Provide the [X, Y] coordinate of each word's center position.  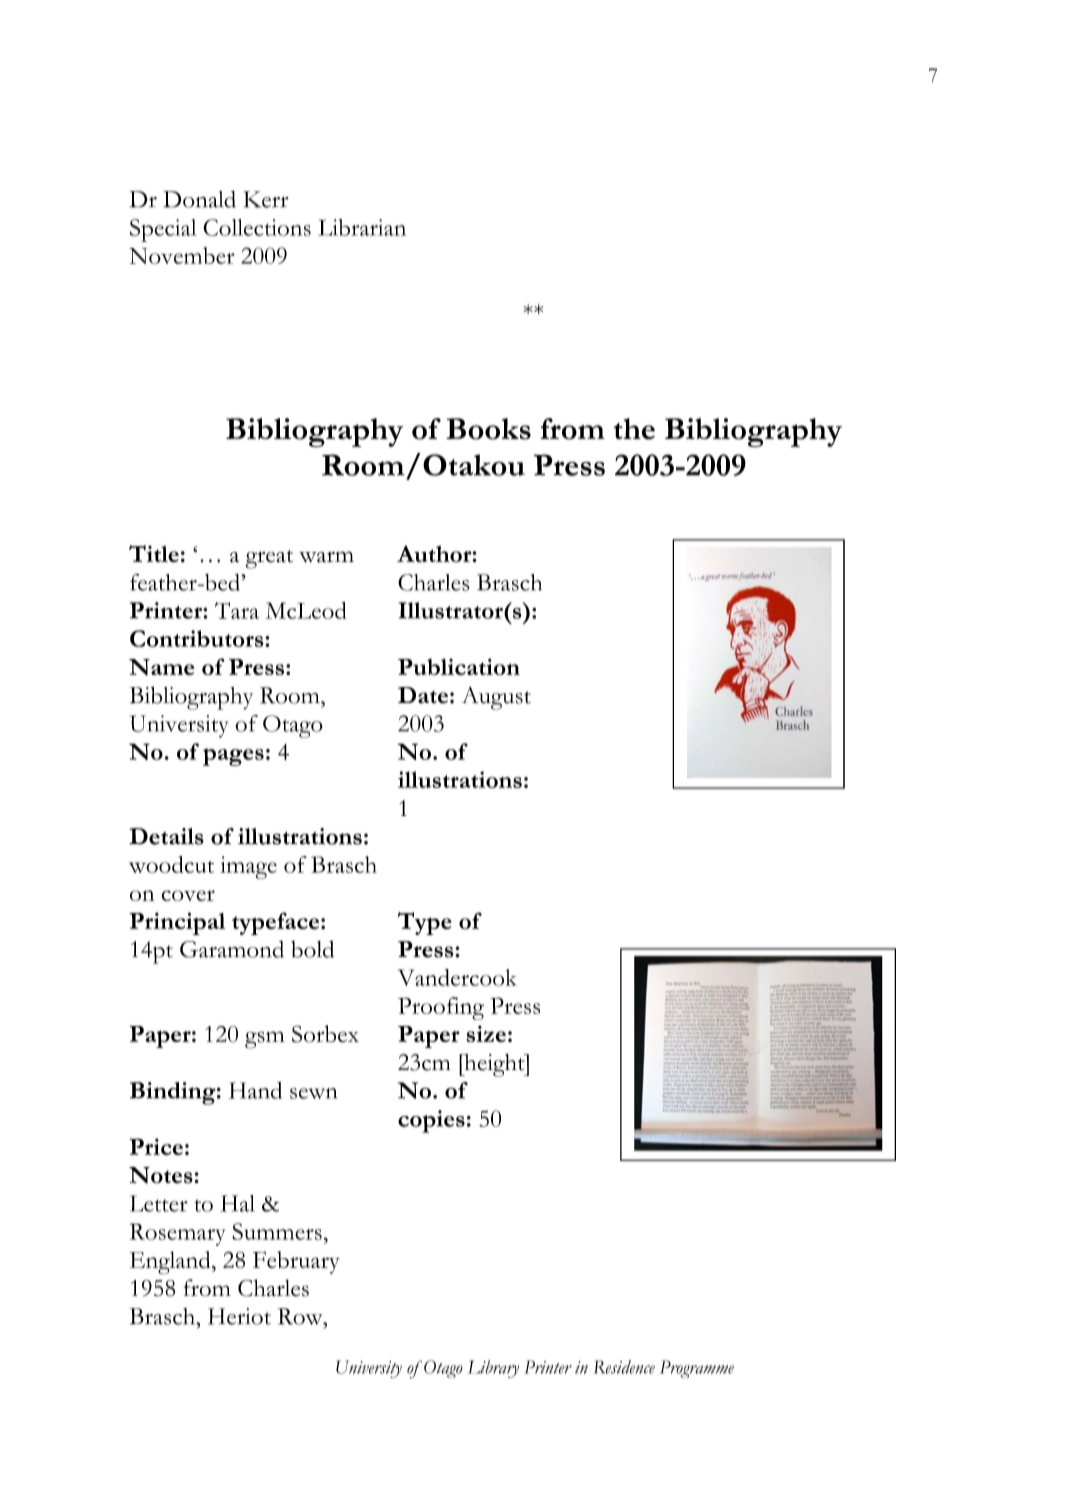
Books [488, 429]
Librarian [362, 227]
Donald [200, 199]
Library [493, 1369]
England [171, 1263]
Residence [624, 1367]
